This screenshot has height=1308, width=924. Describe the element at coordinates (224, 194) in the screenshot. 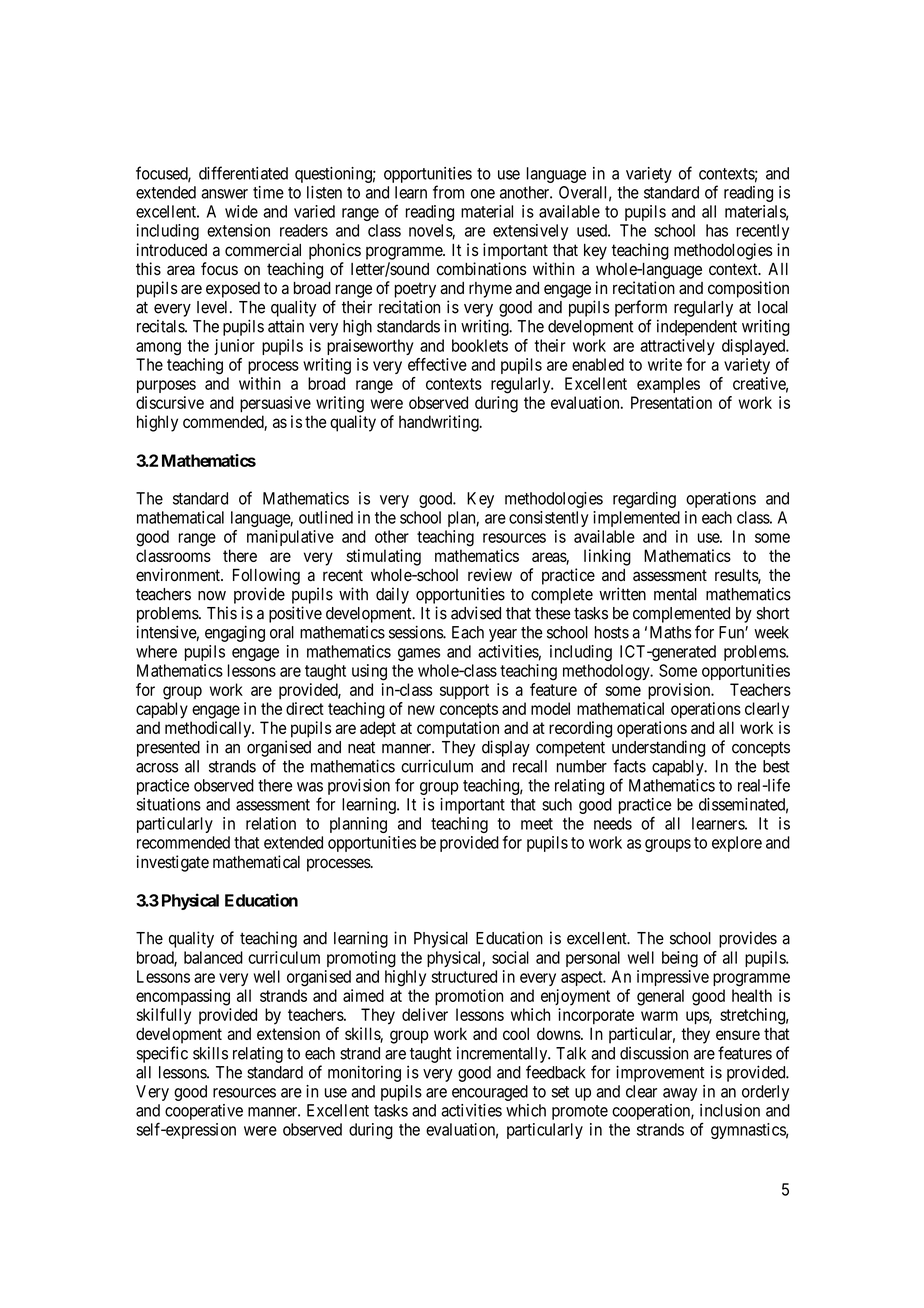

I see `answer` at that location.
